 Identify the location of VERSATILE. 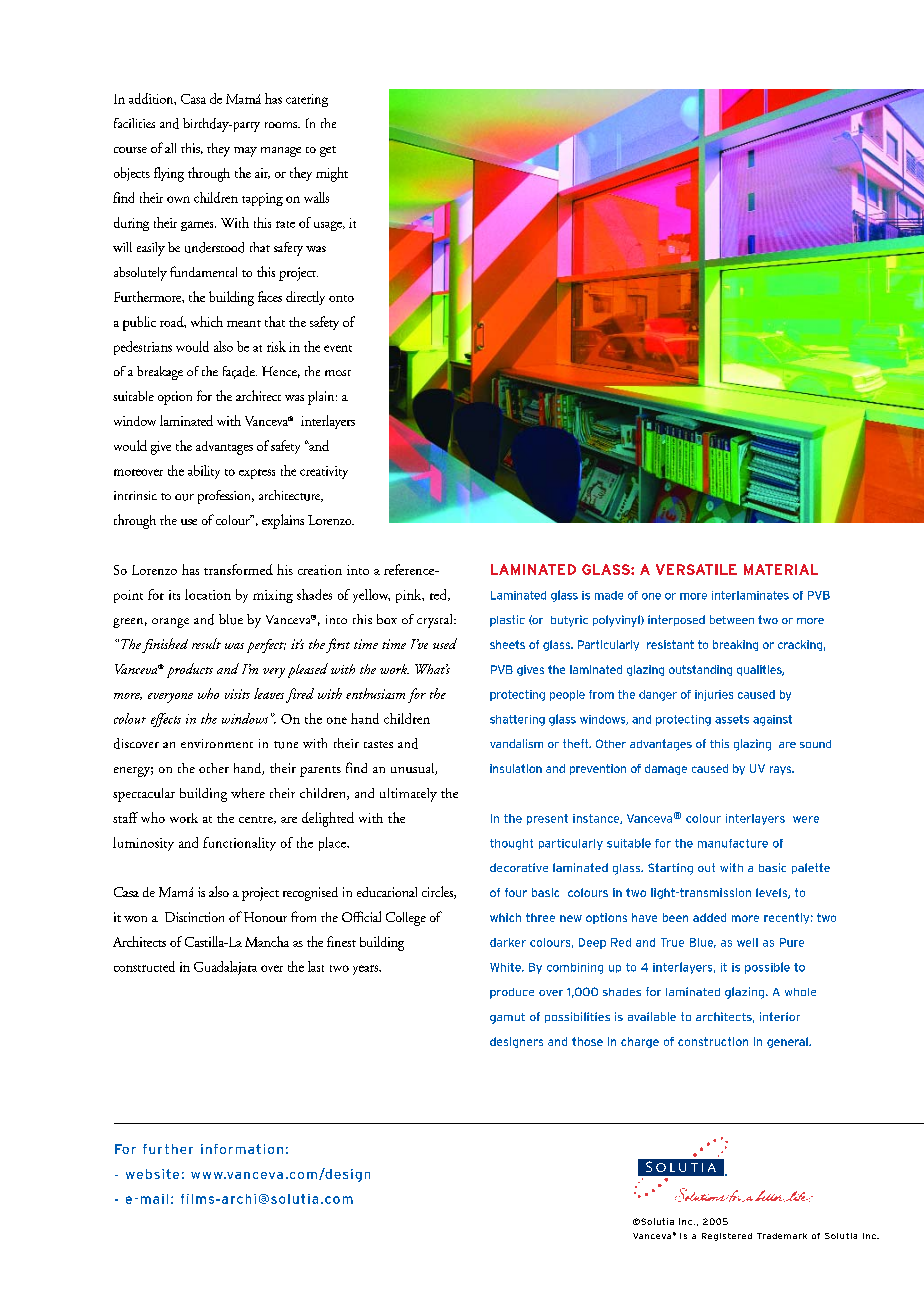
(696, 569).
